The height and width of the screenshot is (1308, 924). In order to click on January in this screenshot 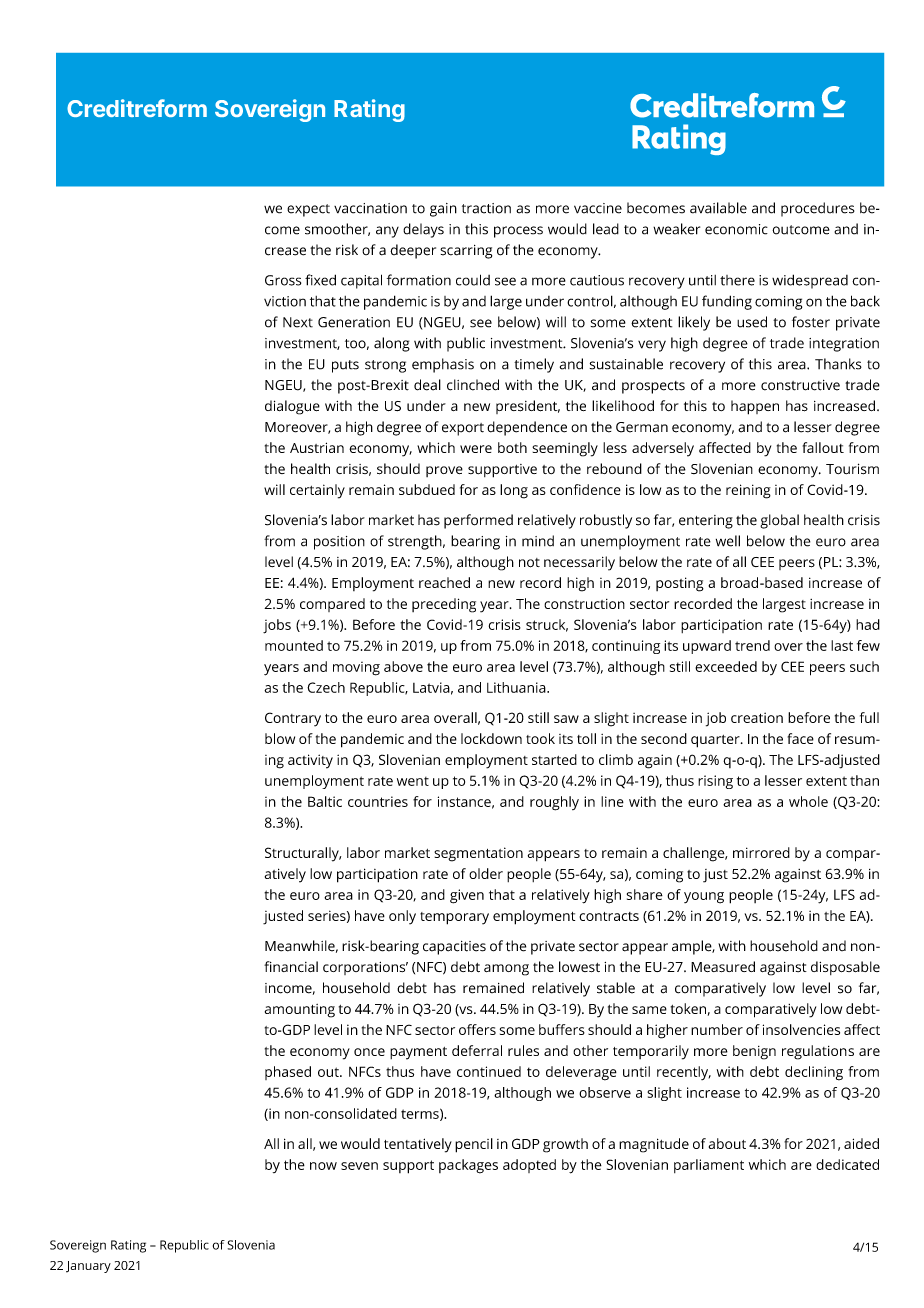, I will do `click(88, 1267)`.
